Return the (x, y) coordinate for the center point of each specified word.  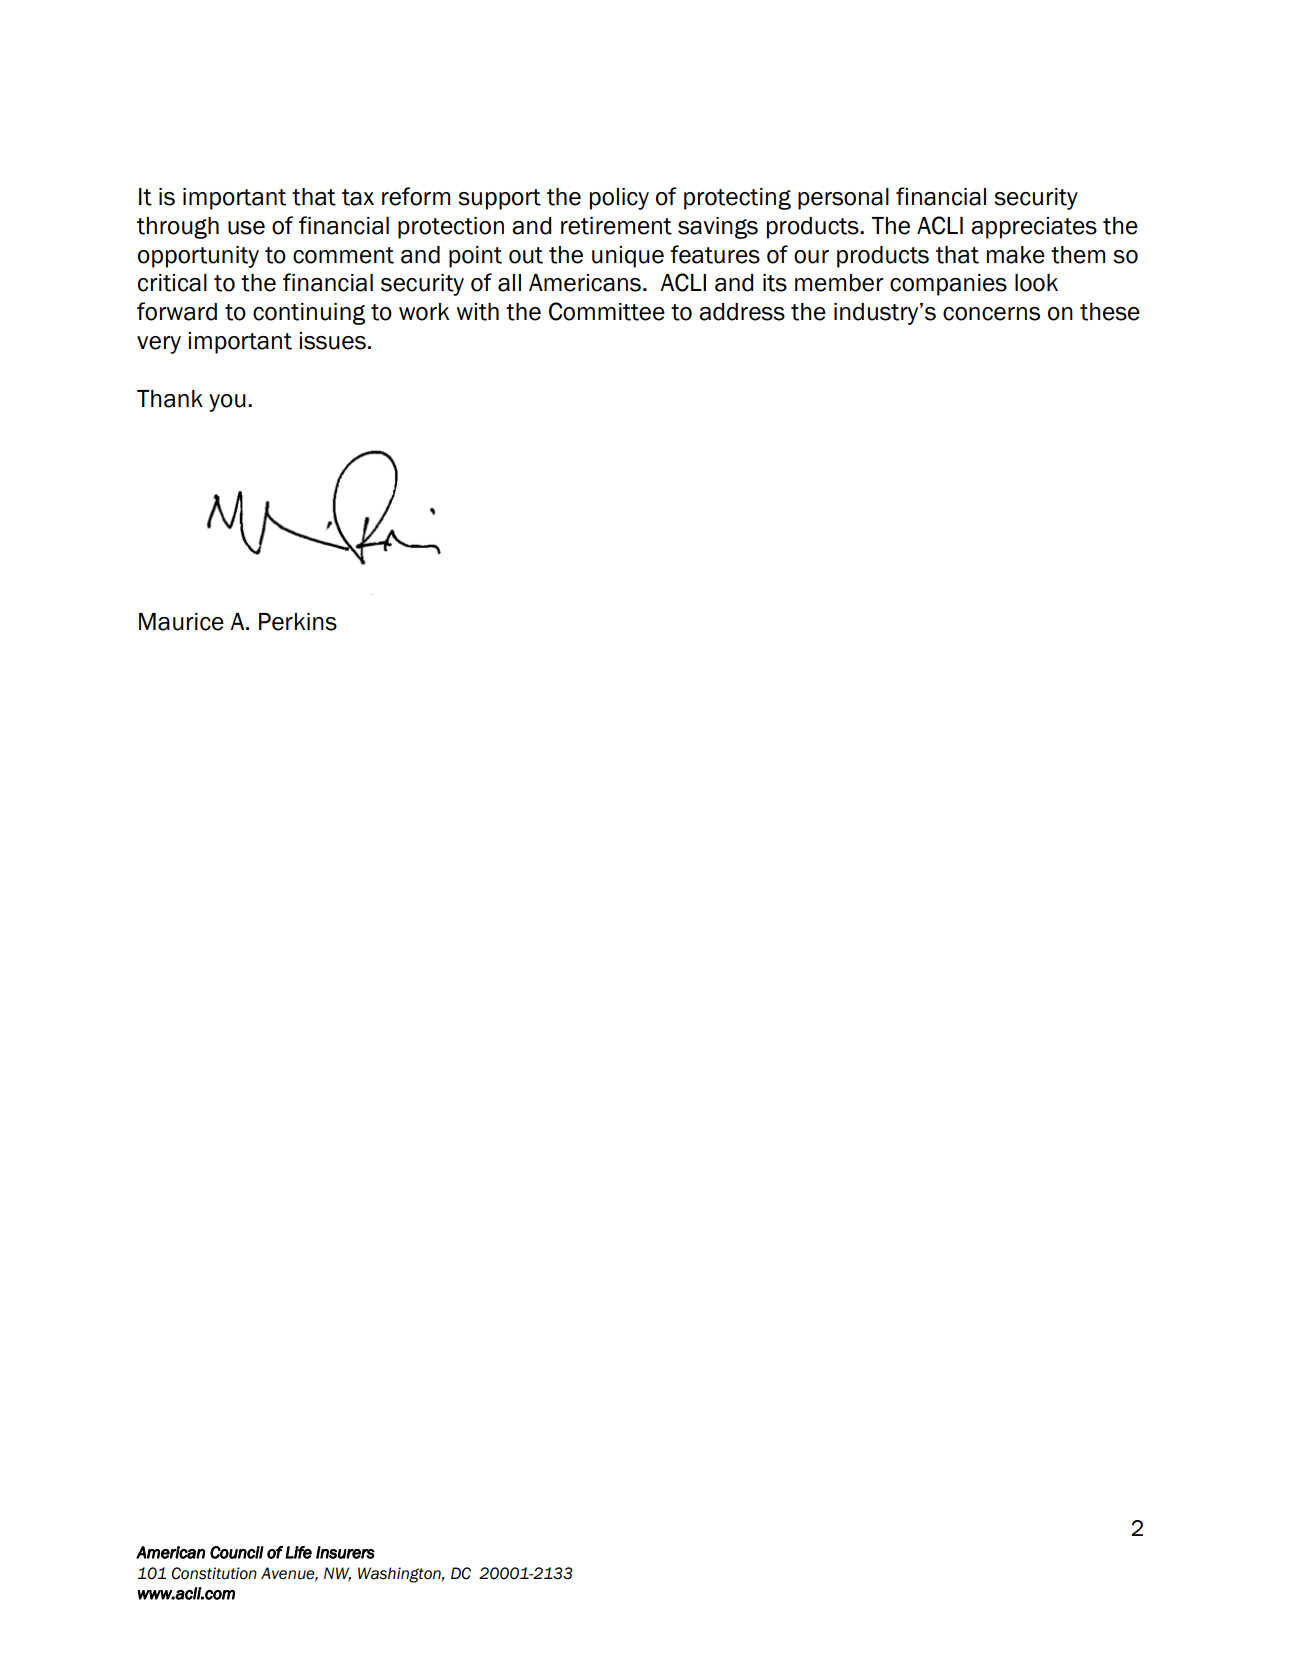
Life (298, 1552)
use (246, 228)
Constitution (214, 1573)
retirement (616, 226)
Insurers (345, 1552)
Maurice (181, 622)
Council (237, 1552)
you (227, 403)
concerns (991, 314)
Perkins (298, 622)
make (1016, 255)
